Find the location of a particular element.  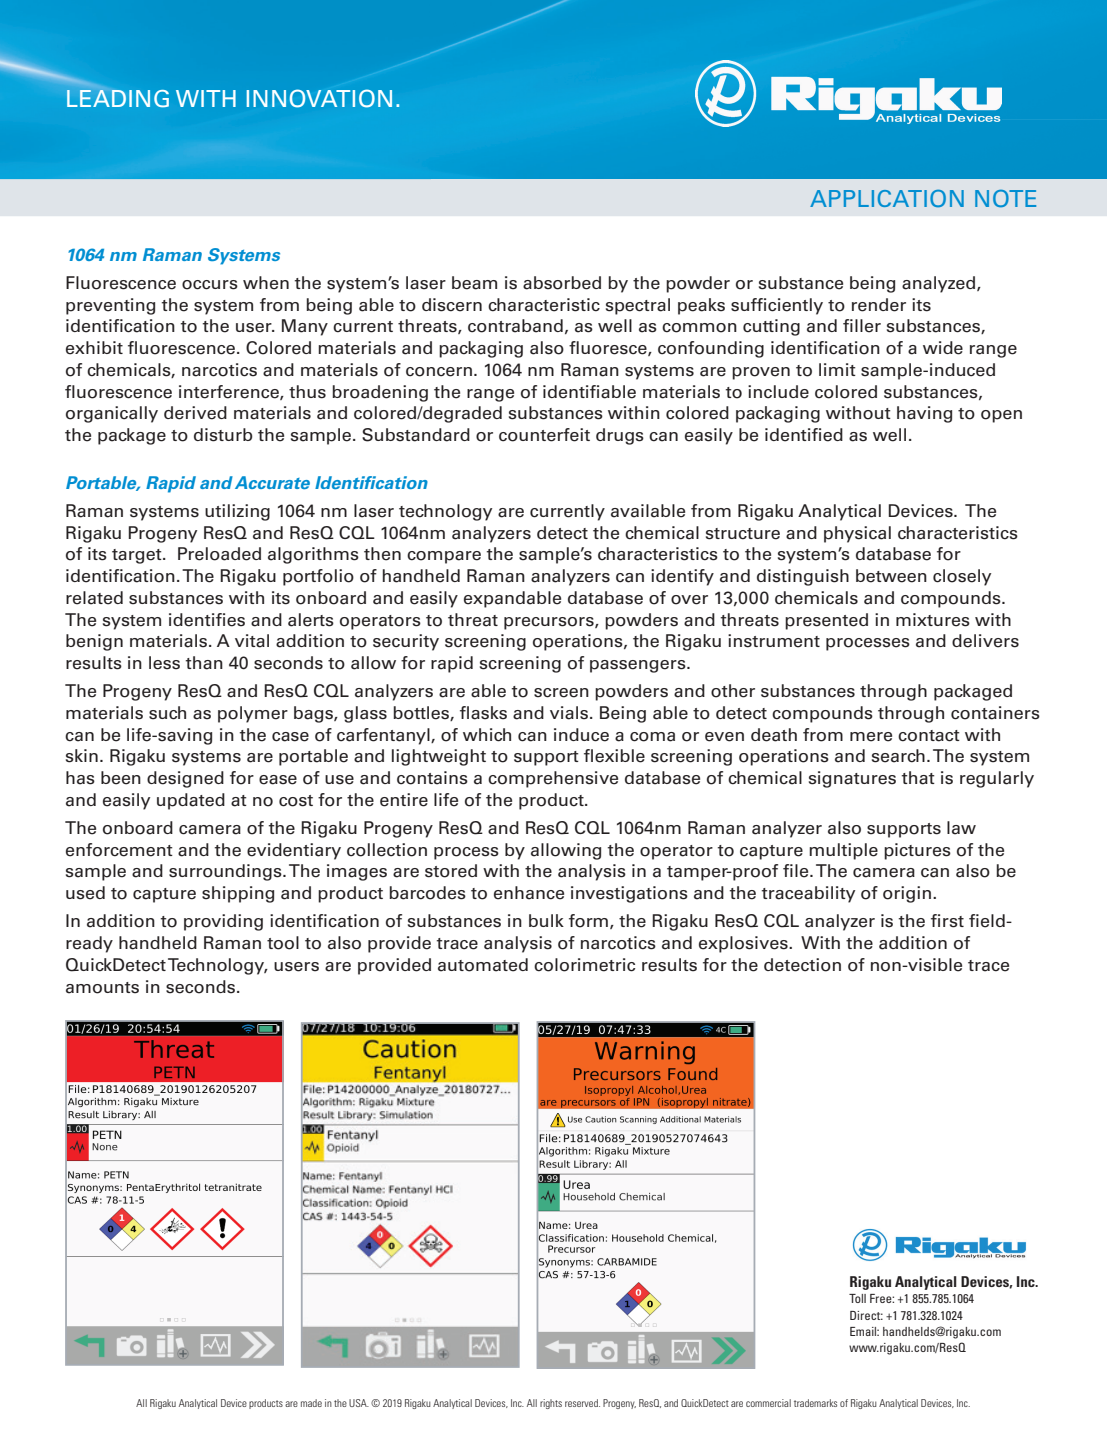

made is located at coordinates (311, 1403).
